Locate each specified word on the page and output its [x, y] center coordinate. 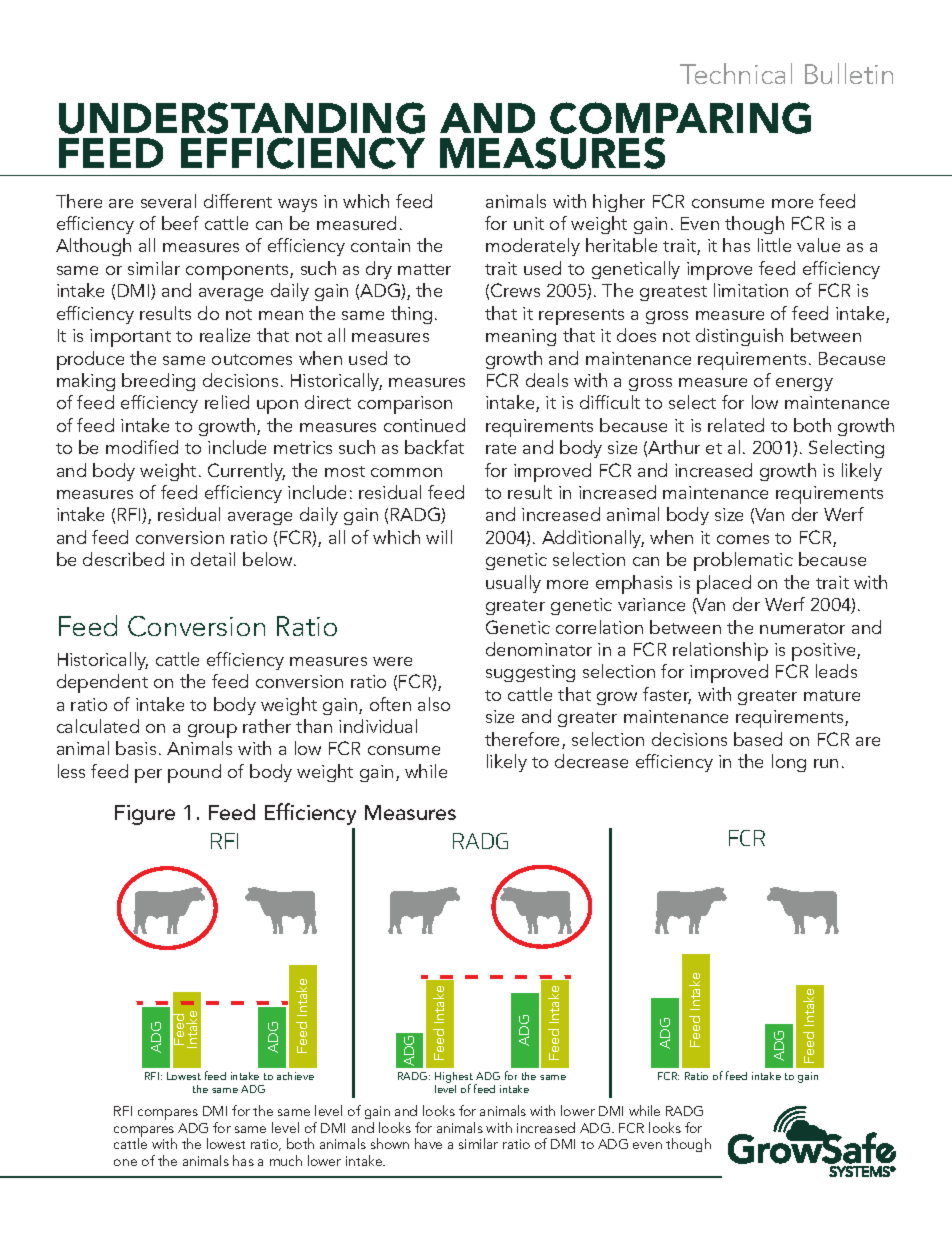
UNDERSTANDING [242, 118]
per [148, 776]
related [736, 425]
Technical [736, 73]
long [789, 763]
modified [142, 447]
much [286, 1160]
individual [378, 726]
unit [529, 223]
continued [424, 425]
